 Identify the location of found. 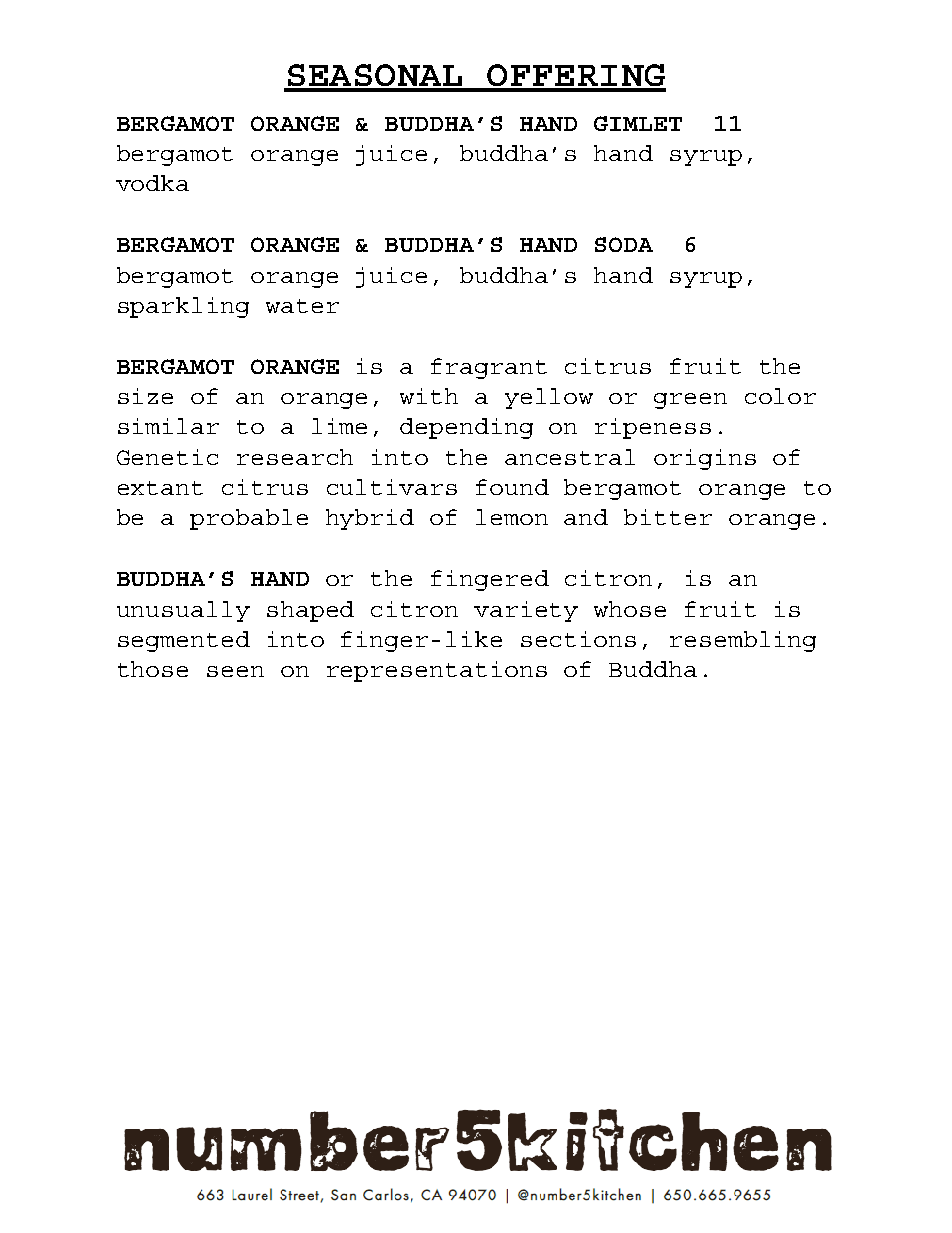
(512, 487).
